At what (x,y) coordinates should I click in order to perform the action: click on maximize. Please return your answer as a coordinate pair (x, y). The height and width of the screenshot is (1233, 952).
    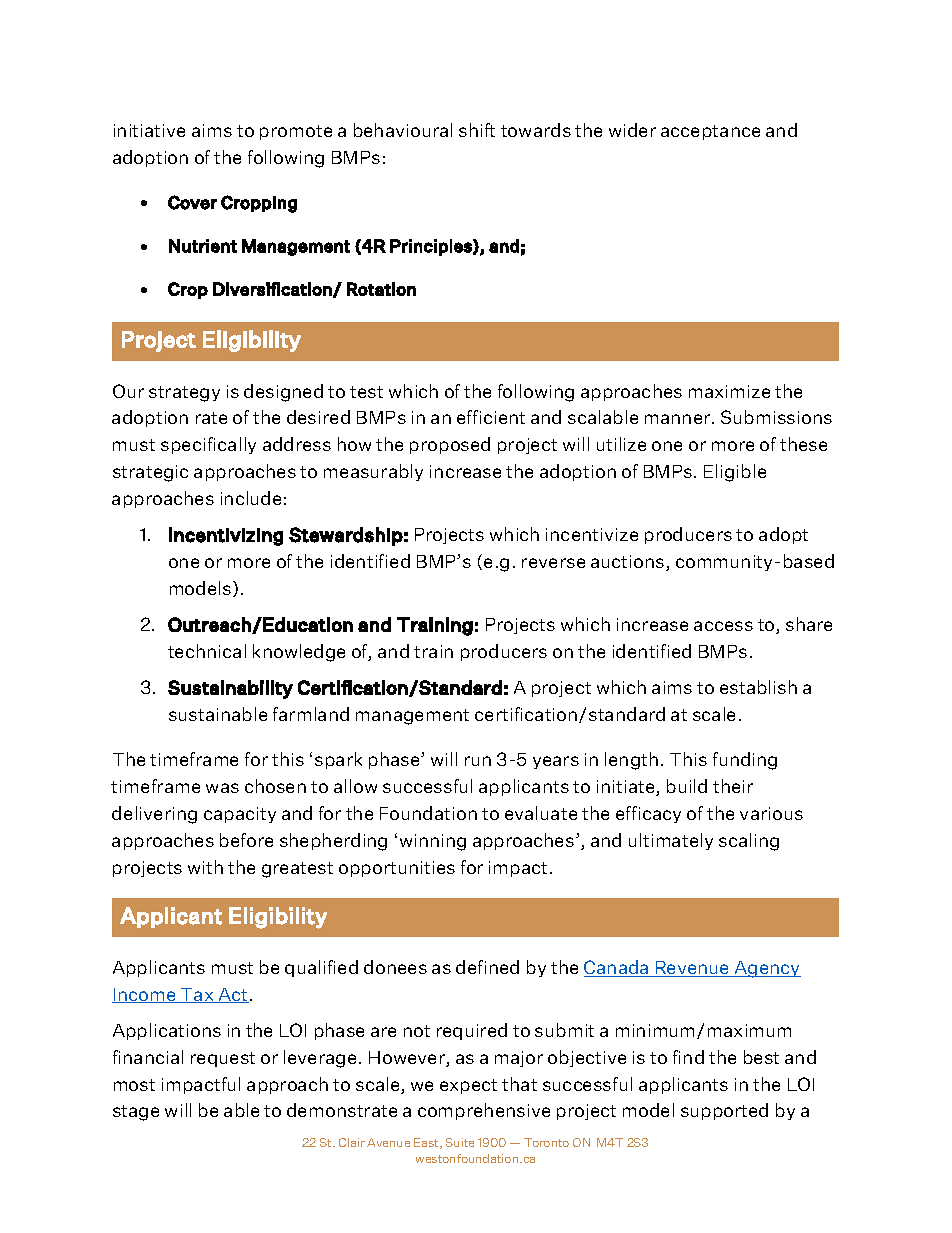
    Looking at the image, I should click on (729, 391).
